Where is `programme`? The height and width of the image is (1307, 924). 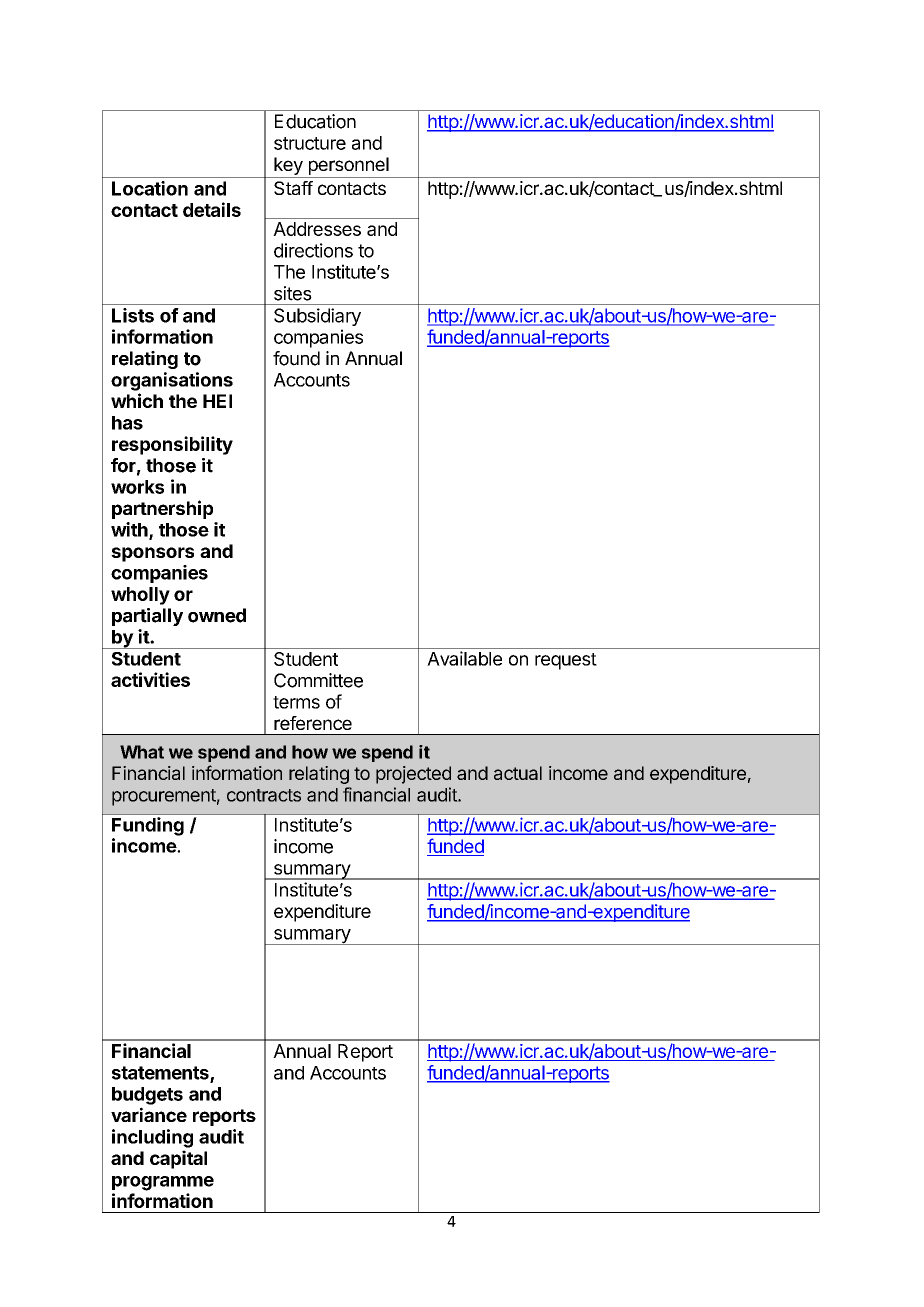 programme is located at coordinates (163, 1183).
